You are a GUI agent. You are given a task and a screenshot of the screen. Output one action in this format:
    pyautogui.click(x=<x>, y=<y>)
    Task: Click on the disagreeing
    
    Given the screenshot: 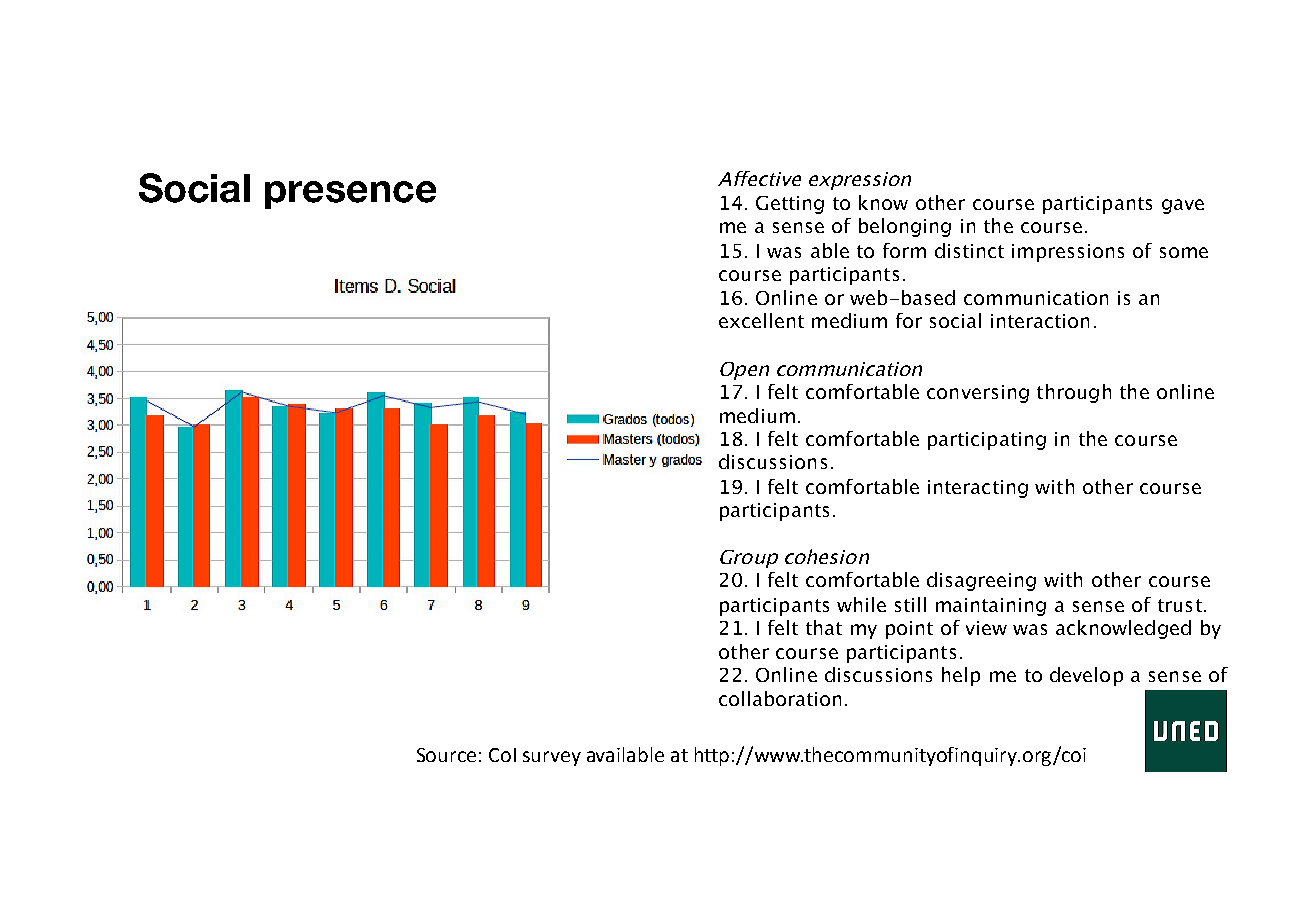 What is the action you would take?
    pyautogui.click(x=981, y=581)
